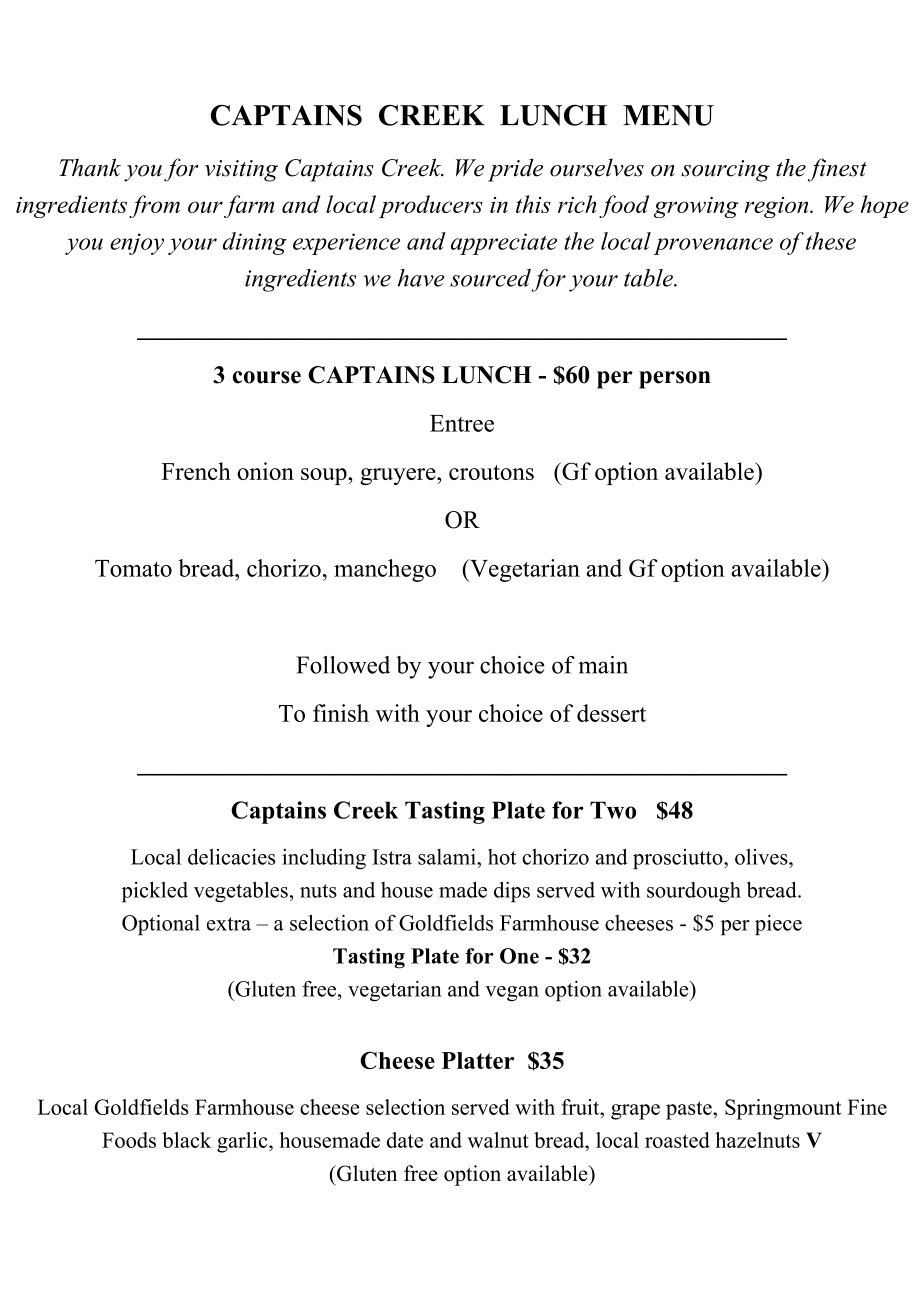  What do you see at coordinates (515, 170) in the document?
I see `pride` at bounding box center [515, 170].
